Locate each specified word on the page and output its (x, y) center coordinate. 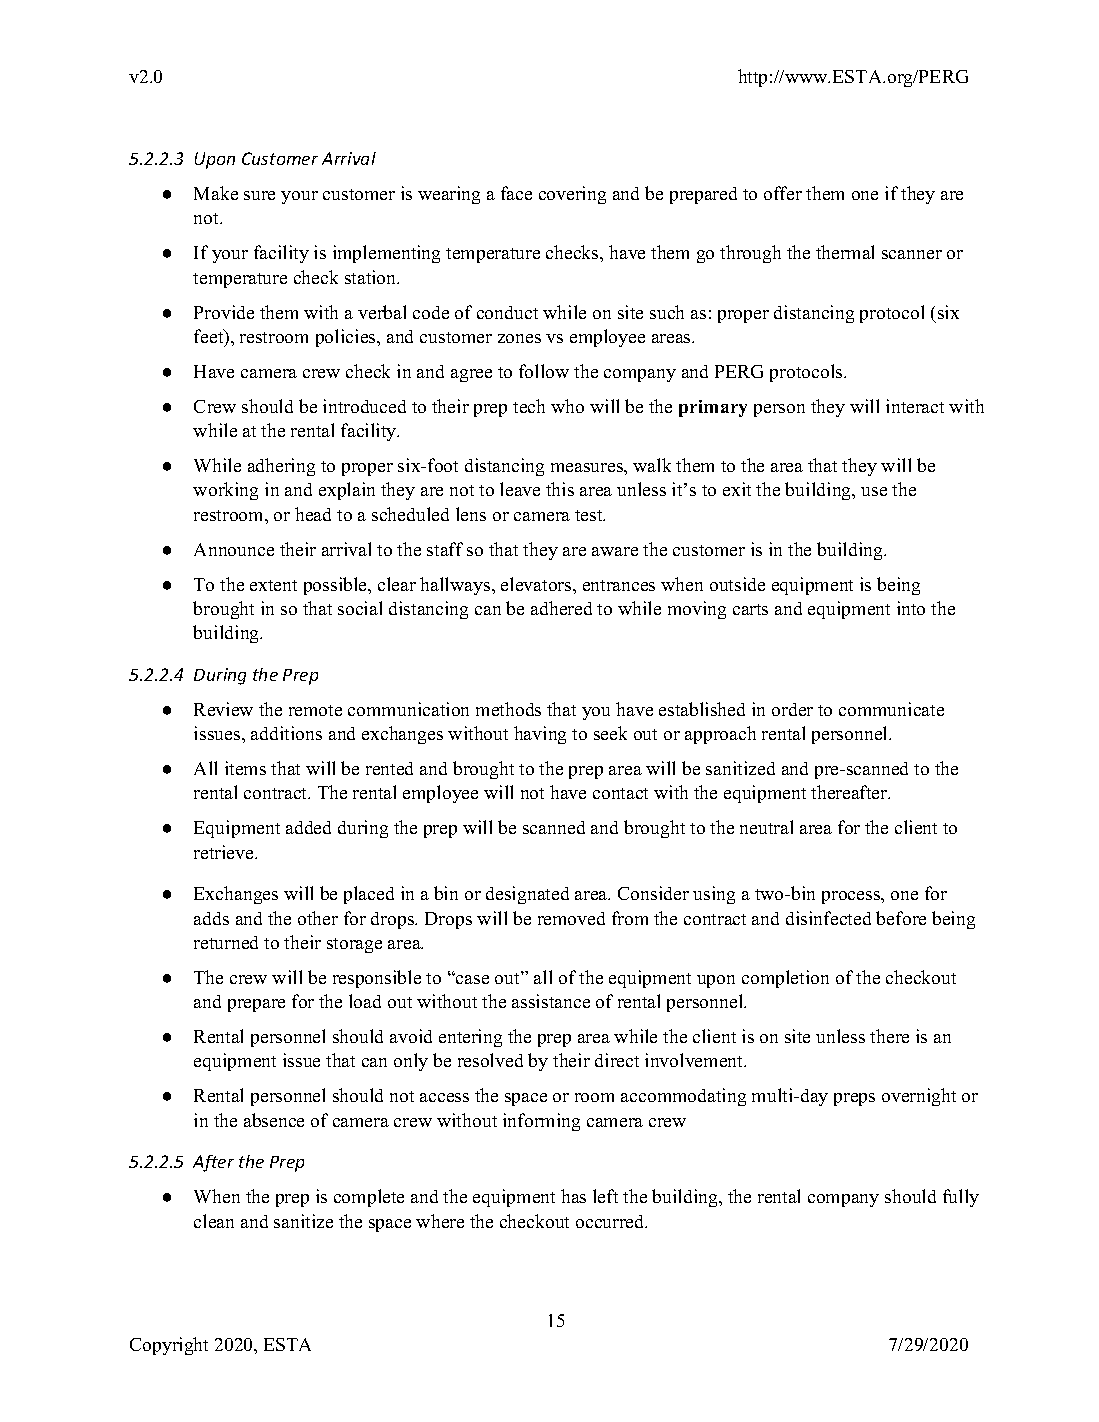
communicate (891, 709)
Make (216, 193)
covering (572, 195)
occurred (611, 1221)
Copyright (169, 1346)
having (540, 735)
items (245, 768)
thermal (845, 252)
